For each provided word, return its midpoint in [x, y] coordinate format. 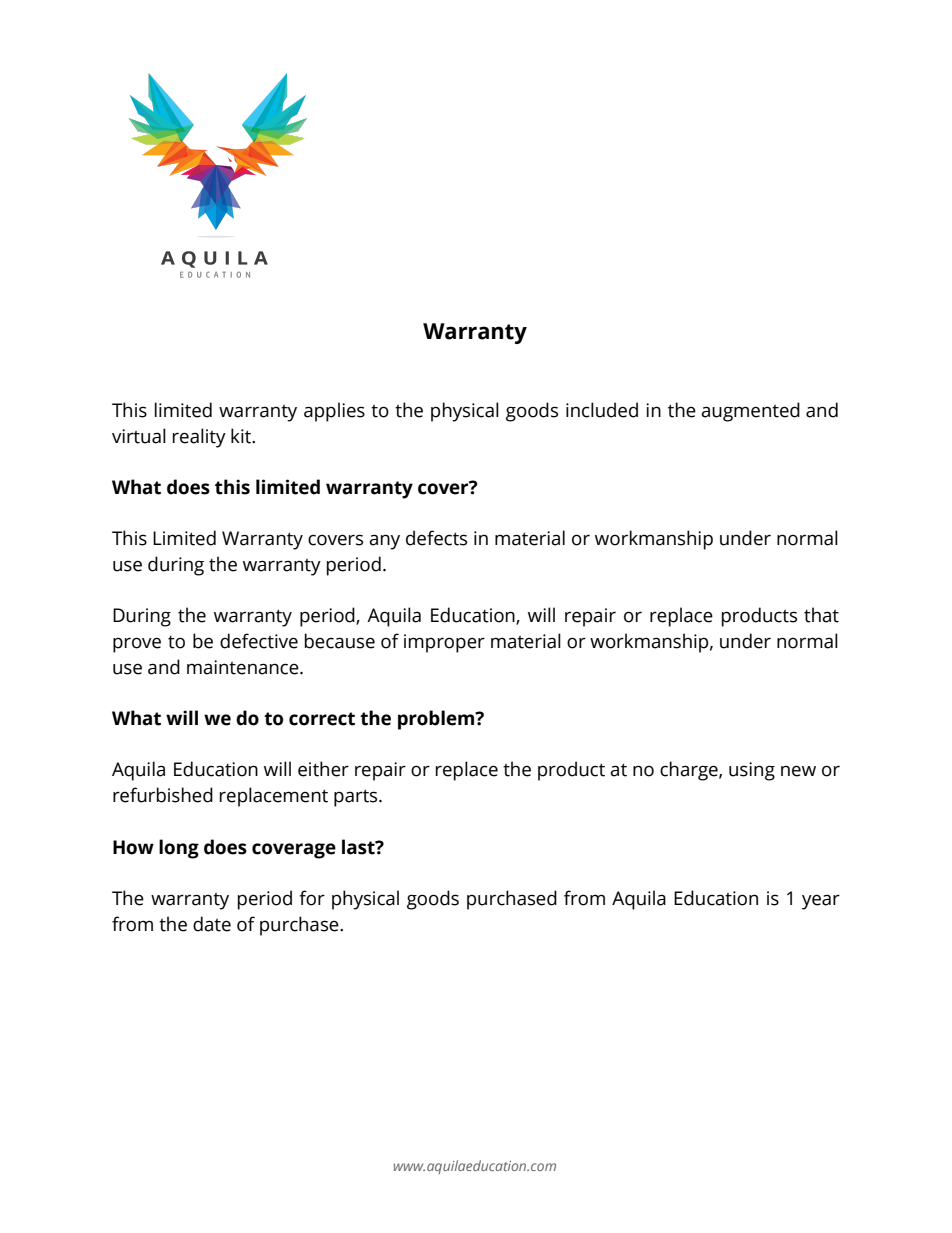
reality [199, 438]
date [212, 924]
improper [444, 643]
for [312, 898]
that [821, 615]
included [602, 410]
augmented [750, 412]
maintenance [244, 667]
